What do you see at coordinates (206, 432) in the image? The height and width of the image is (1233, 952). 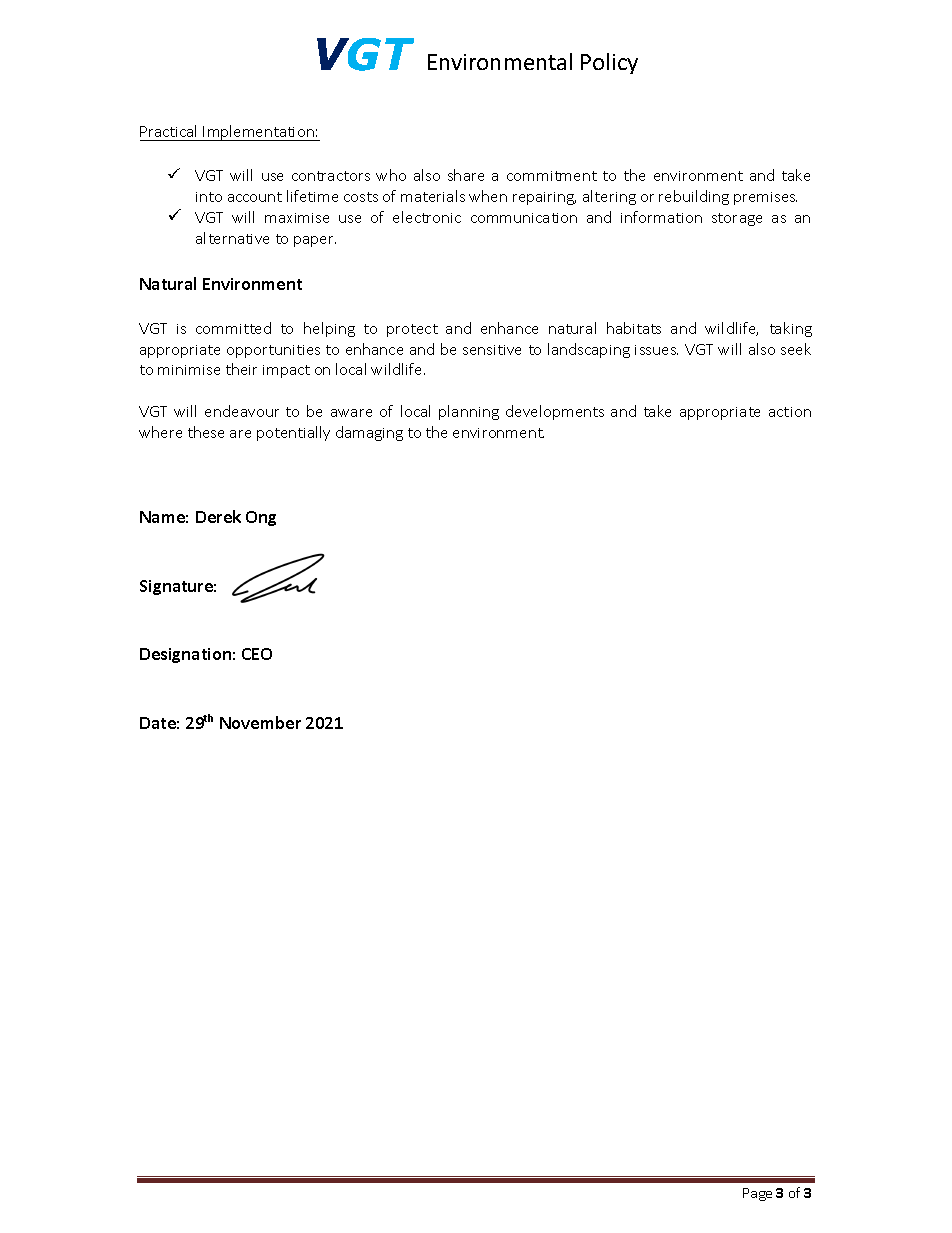 I see `these` at bounding box center [206, 432].
